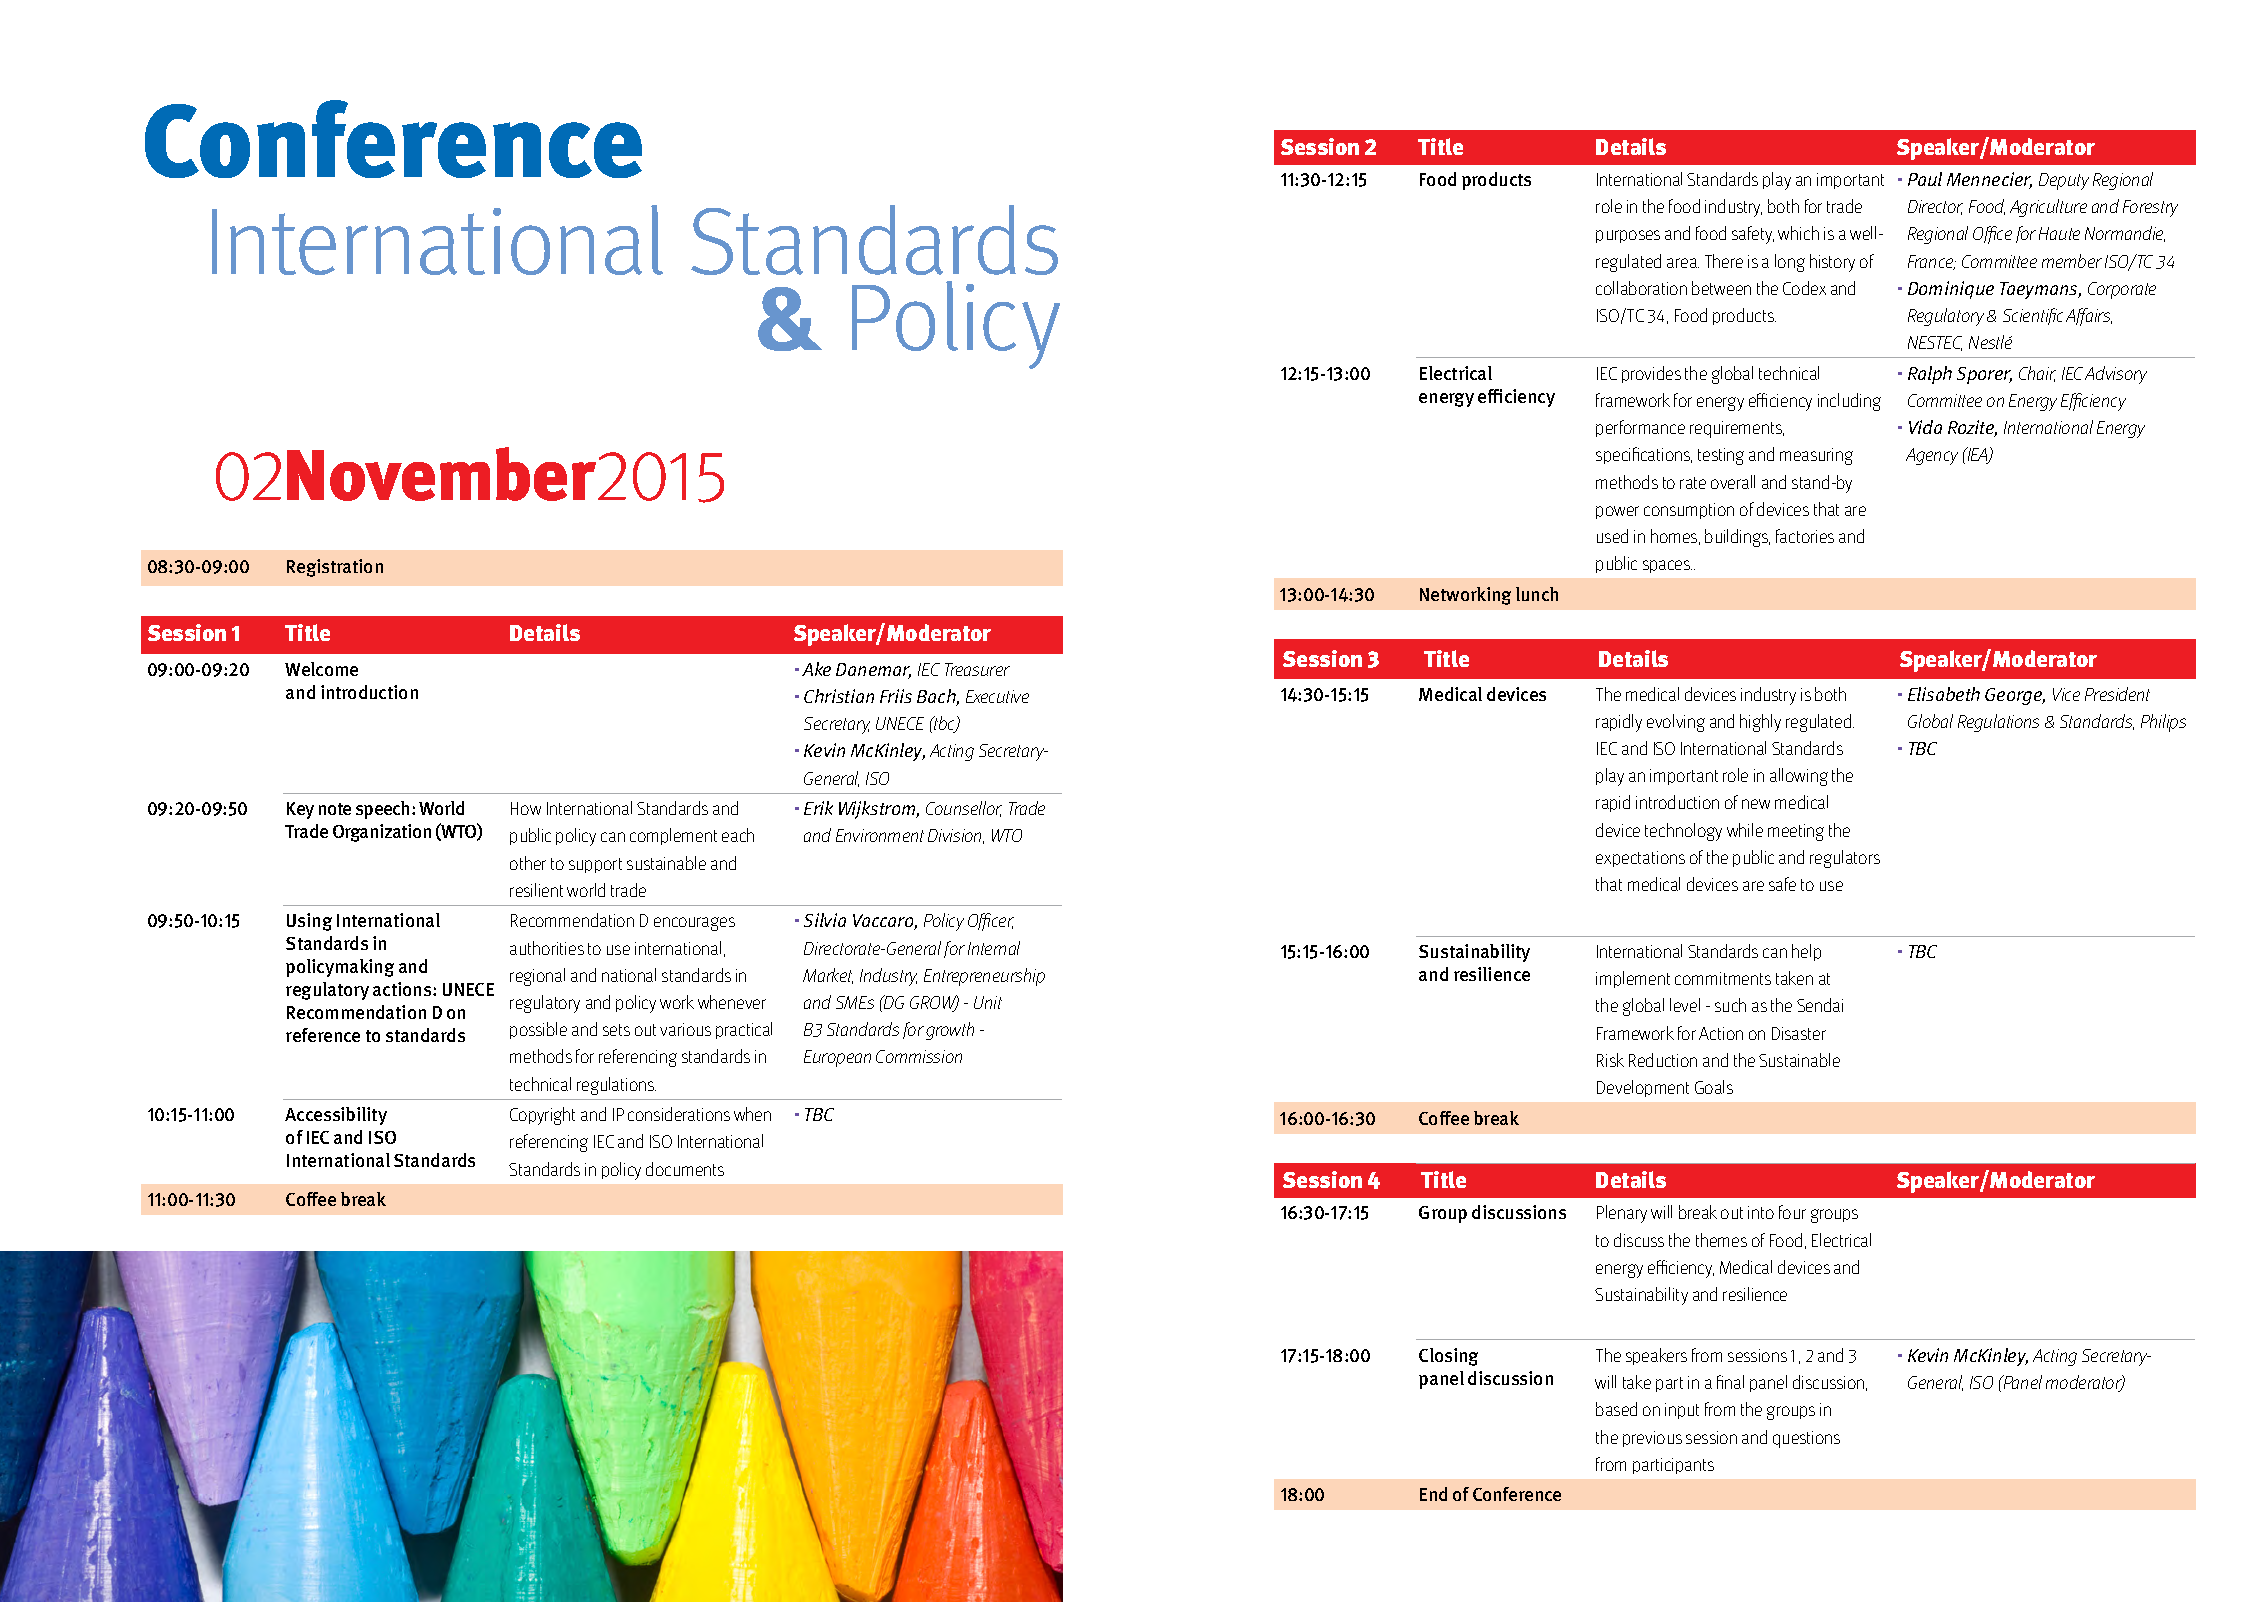 The image size is (2266, 1602). I want to click on How, so click(526, 808).
